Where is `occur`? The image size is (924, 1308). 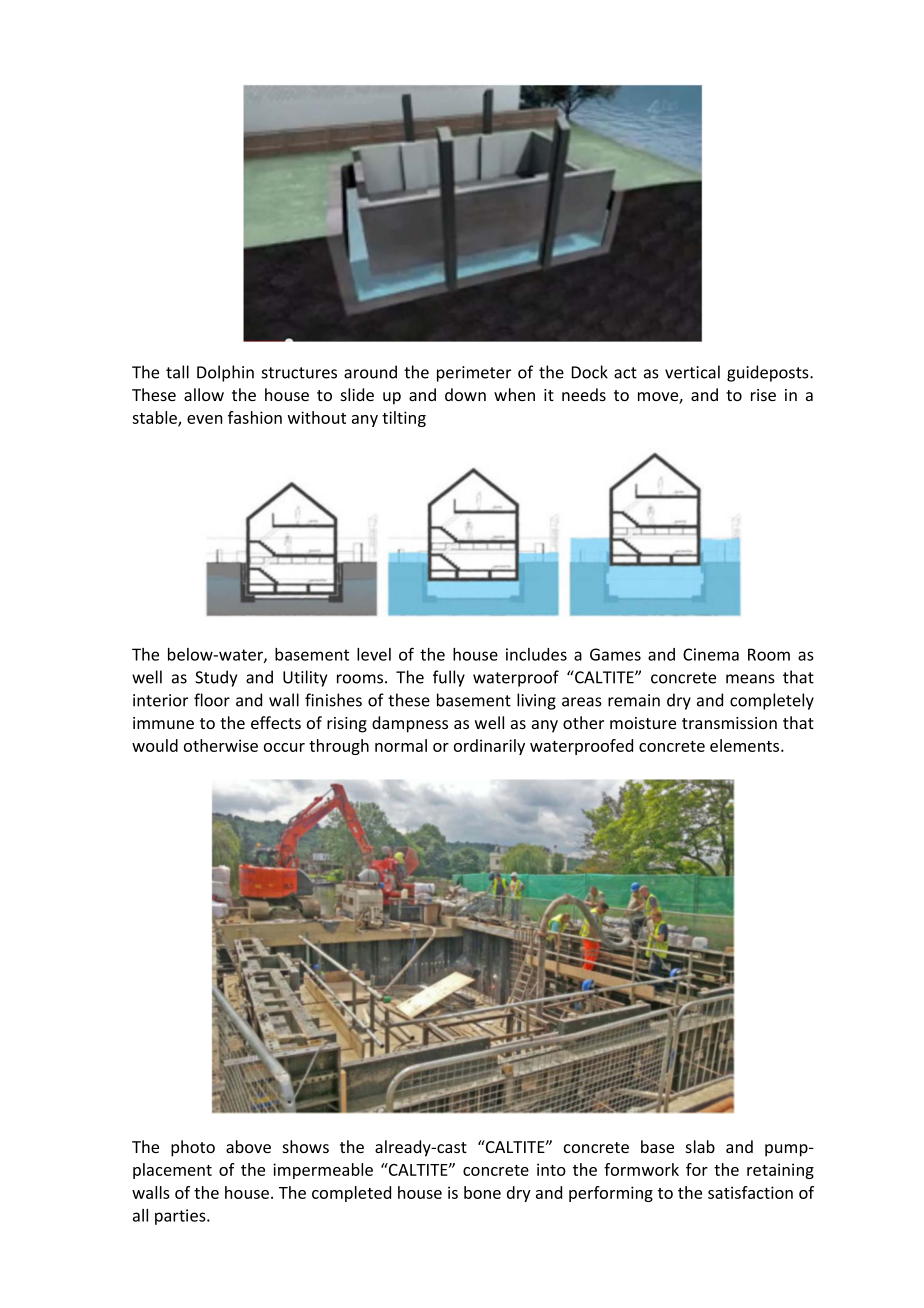 occur is located at coordinates (284, 747).
